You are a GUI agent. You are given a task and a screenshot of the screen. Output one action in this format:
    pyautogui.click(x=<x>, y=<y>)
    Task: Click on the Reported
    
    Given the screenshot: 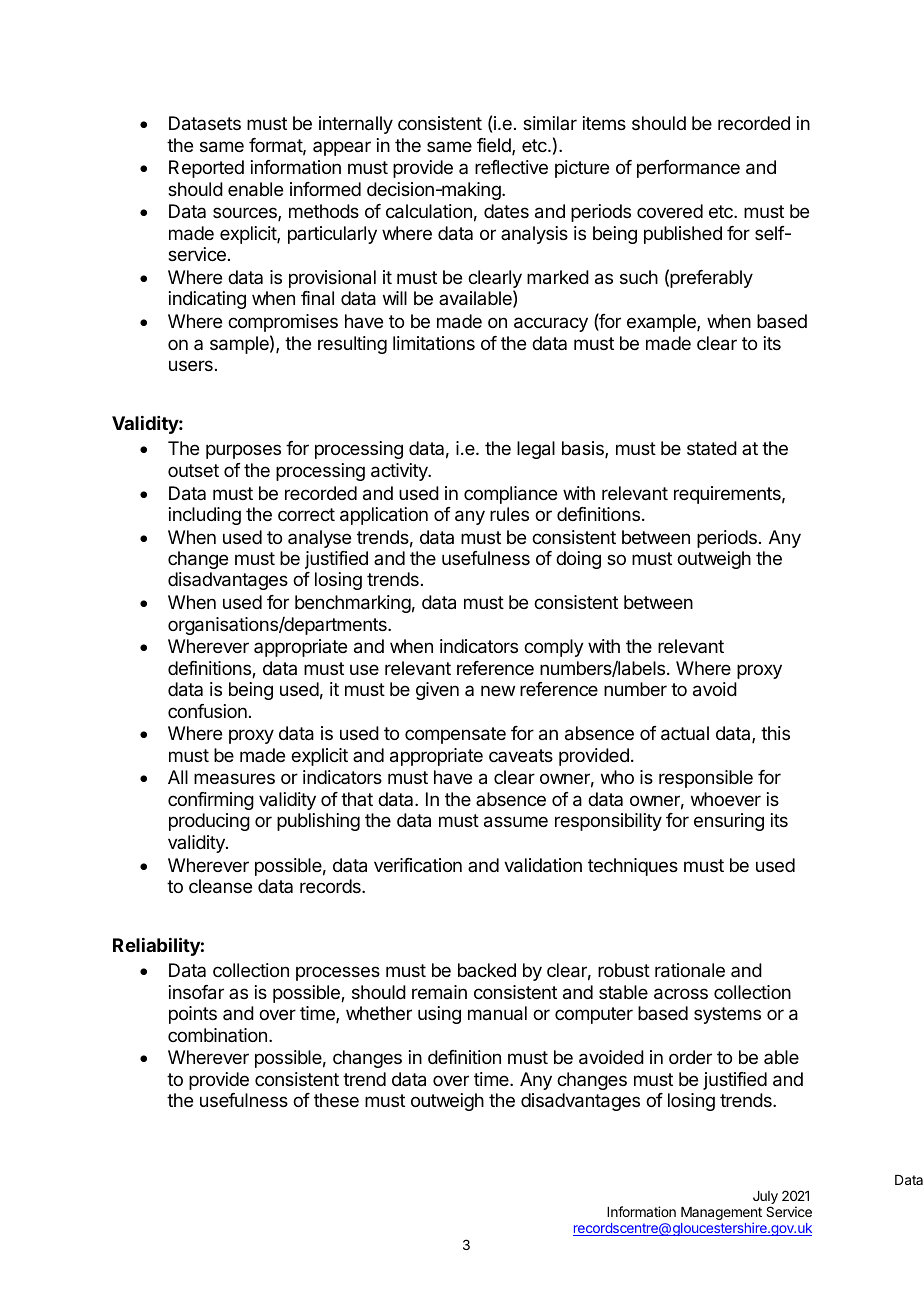 What is the action you would take?
    pyautogui.click(x=206, y=169)
